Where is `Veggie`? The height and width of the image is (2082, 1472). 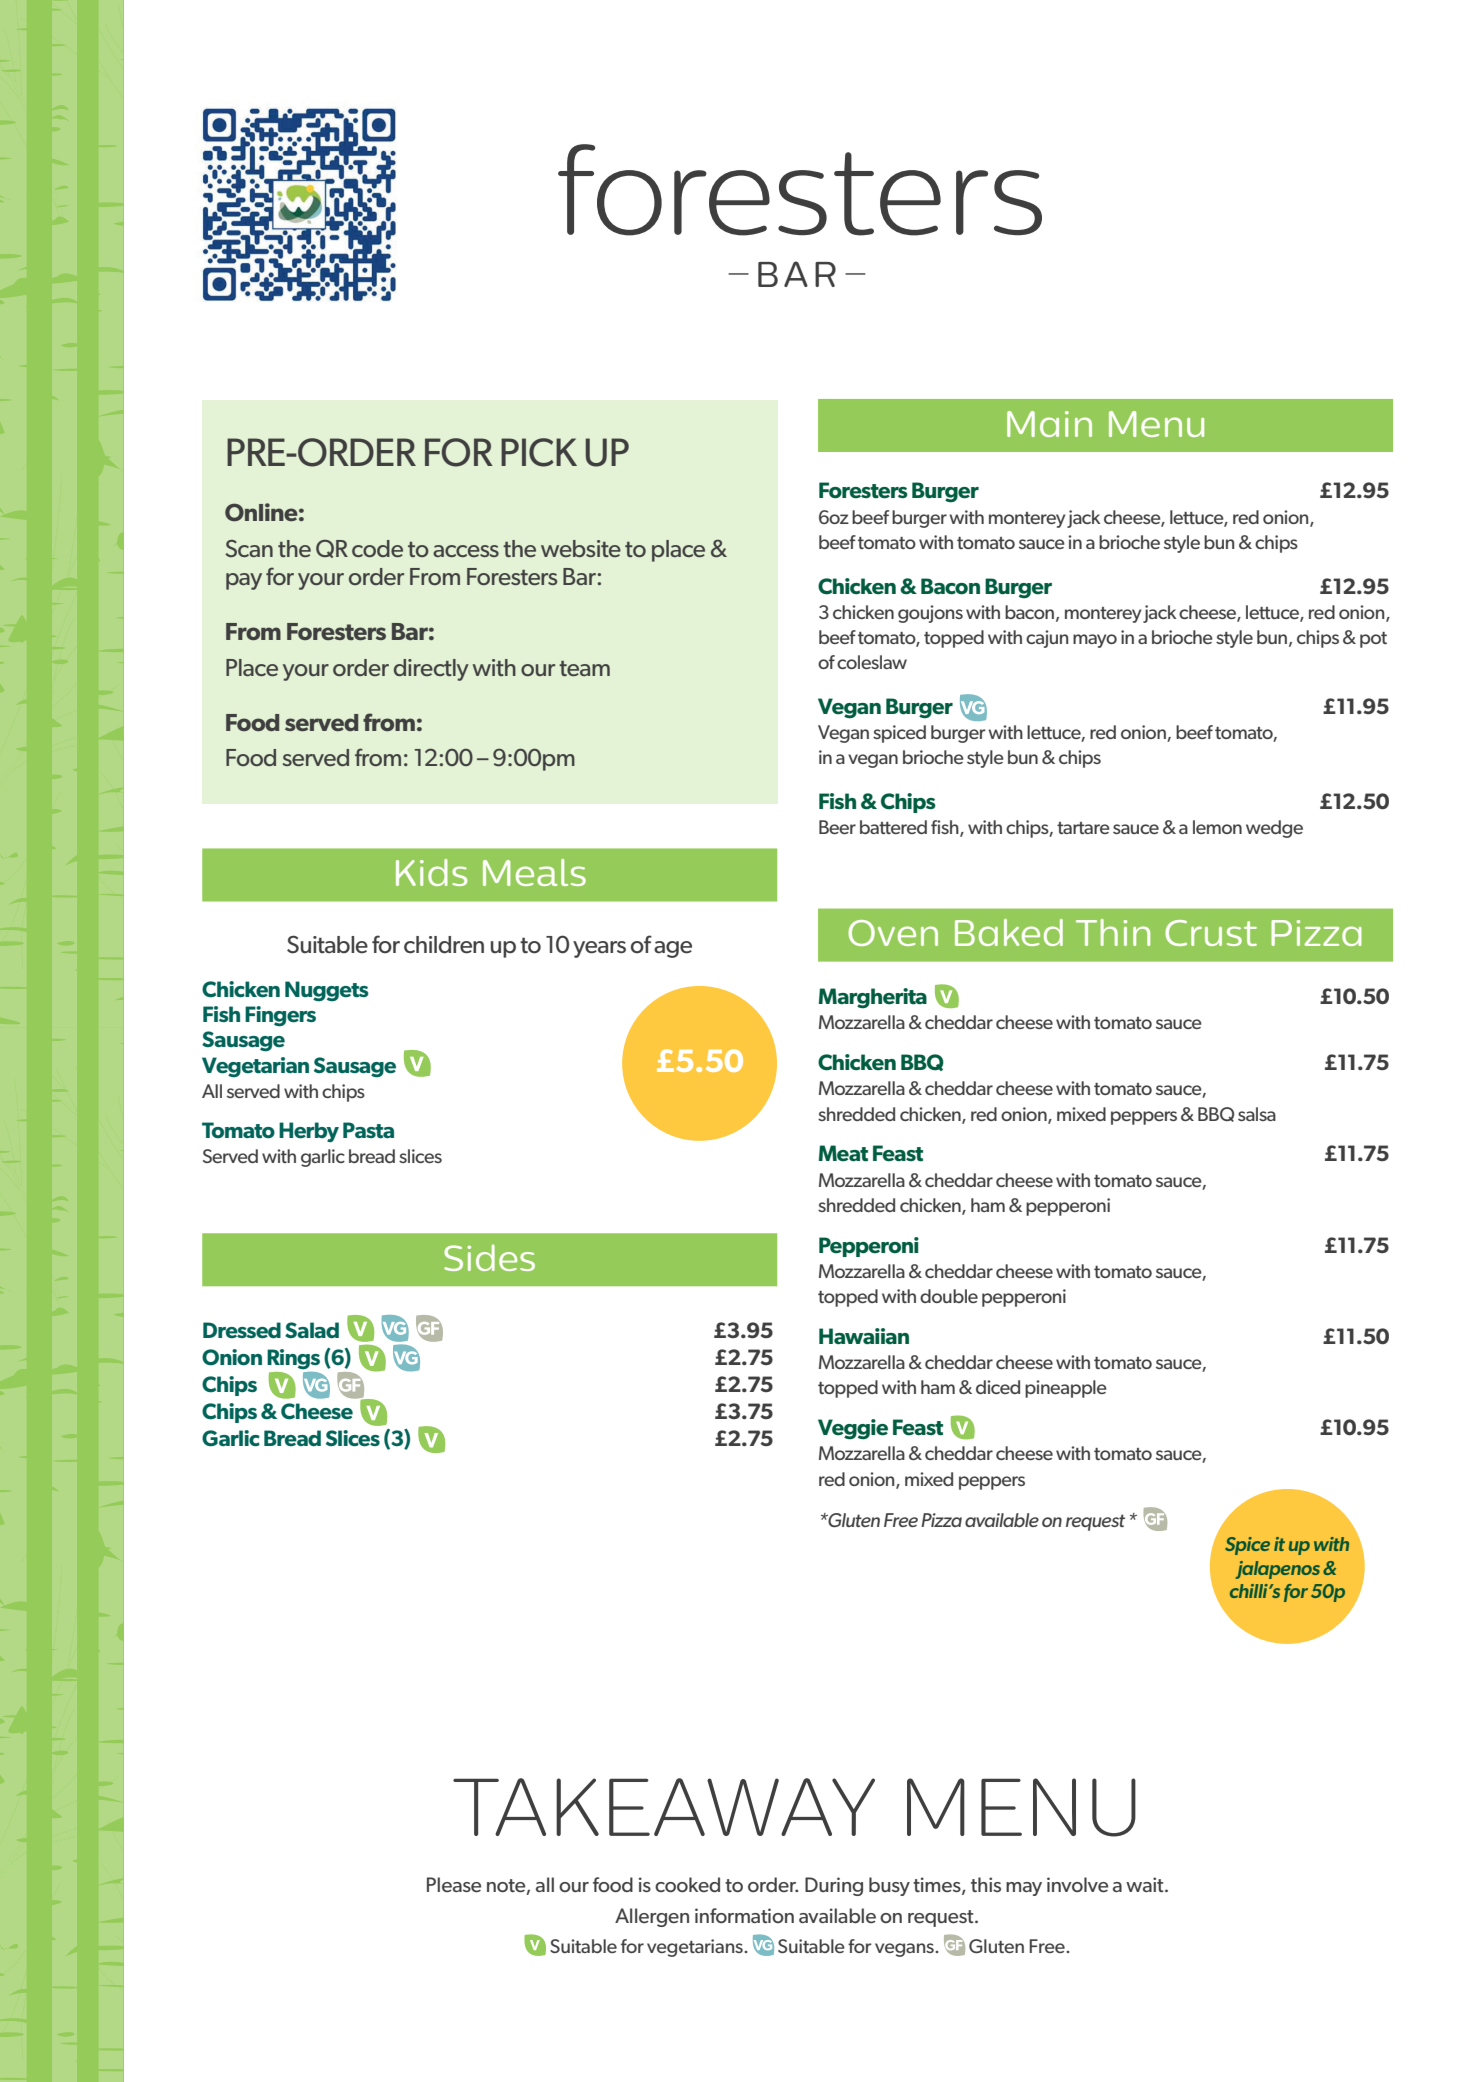
Veggie is located at coordinates (853, 1429).
